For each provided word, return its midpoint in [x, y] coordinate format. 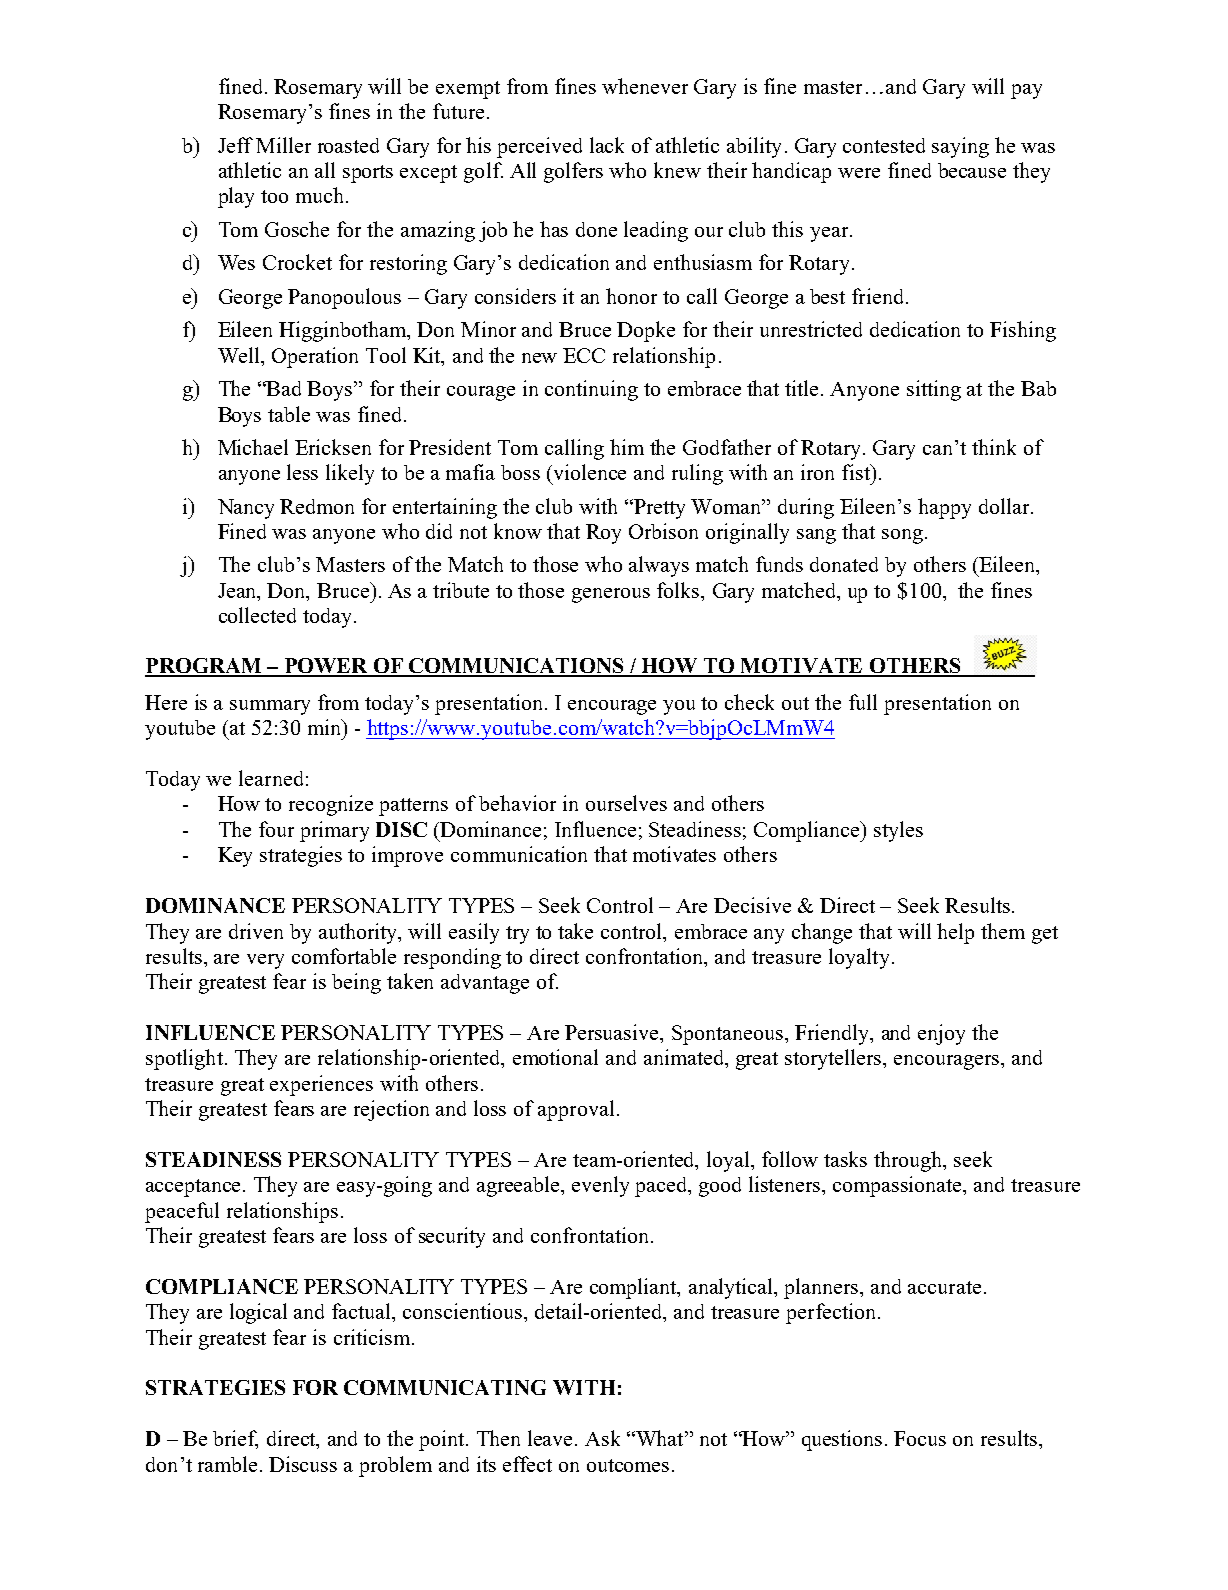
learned [271, 778]
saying [960, 147]
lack [607, 145]
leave [552, 1438]
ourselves [626, 803]
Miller [283, 145]
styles [898, 831]
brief [235, 1439]
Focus [920, 1438]
